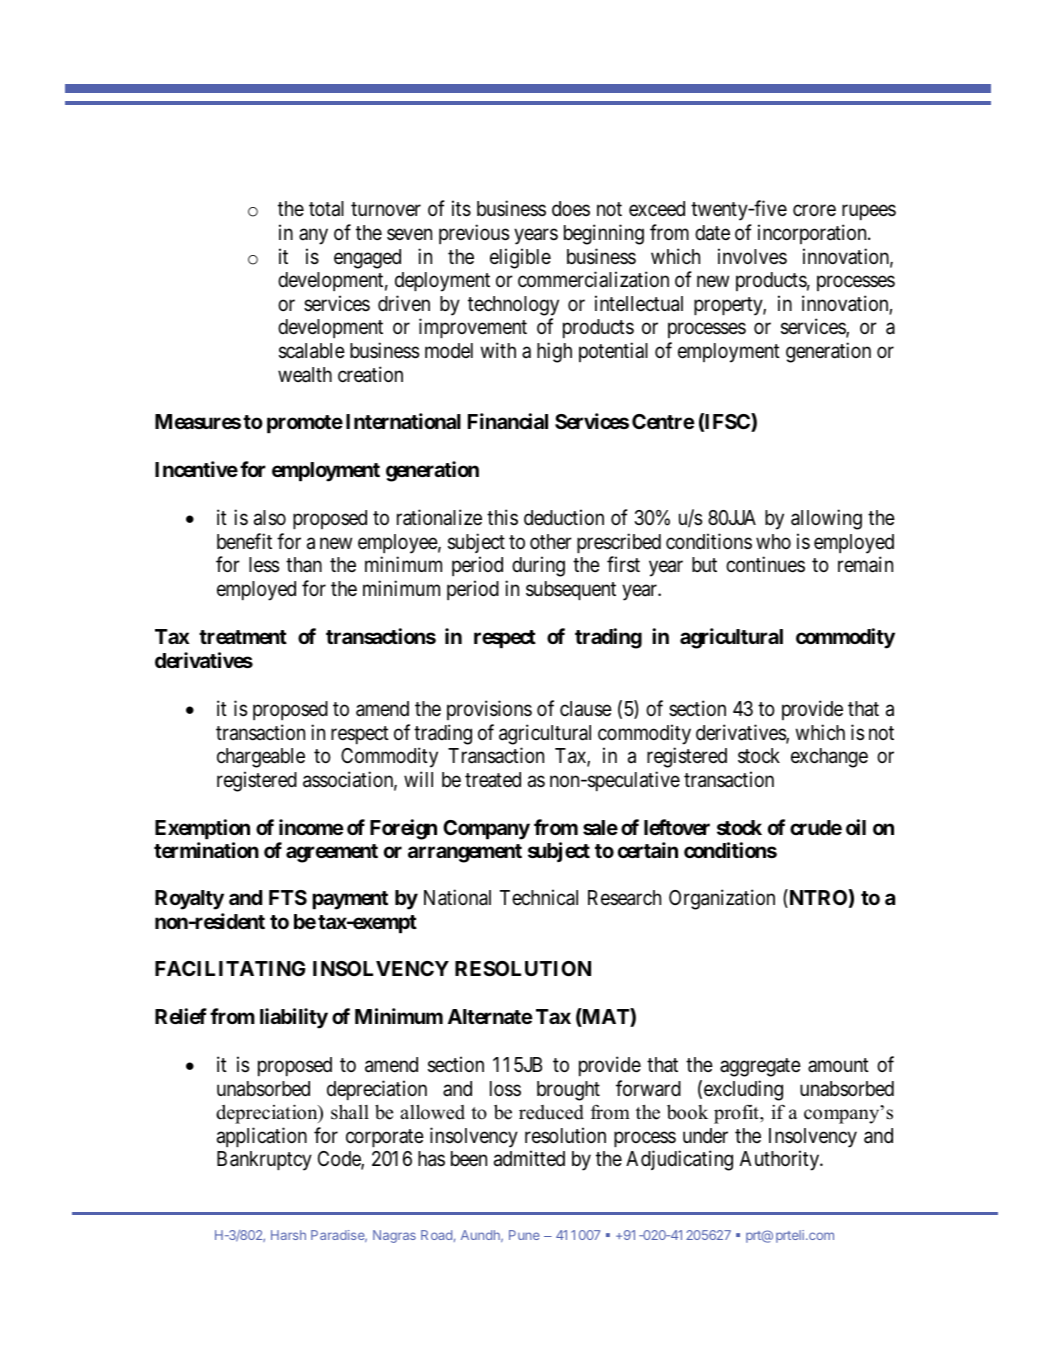 This screenshot has height=1357, width=1049. I want to click on eligible, so click(520, 258).
